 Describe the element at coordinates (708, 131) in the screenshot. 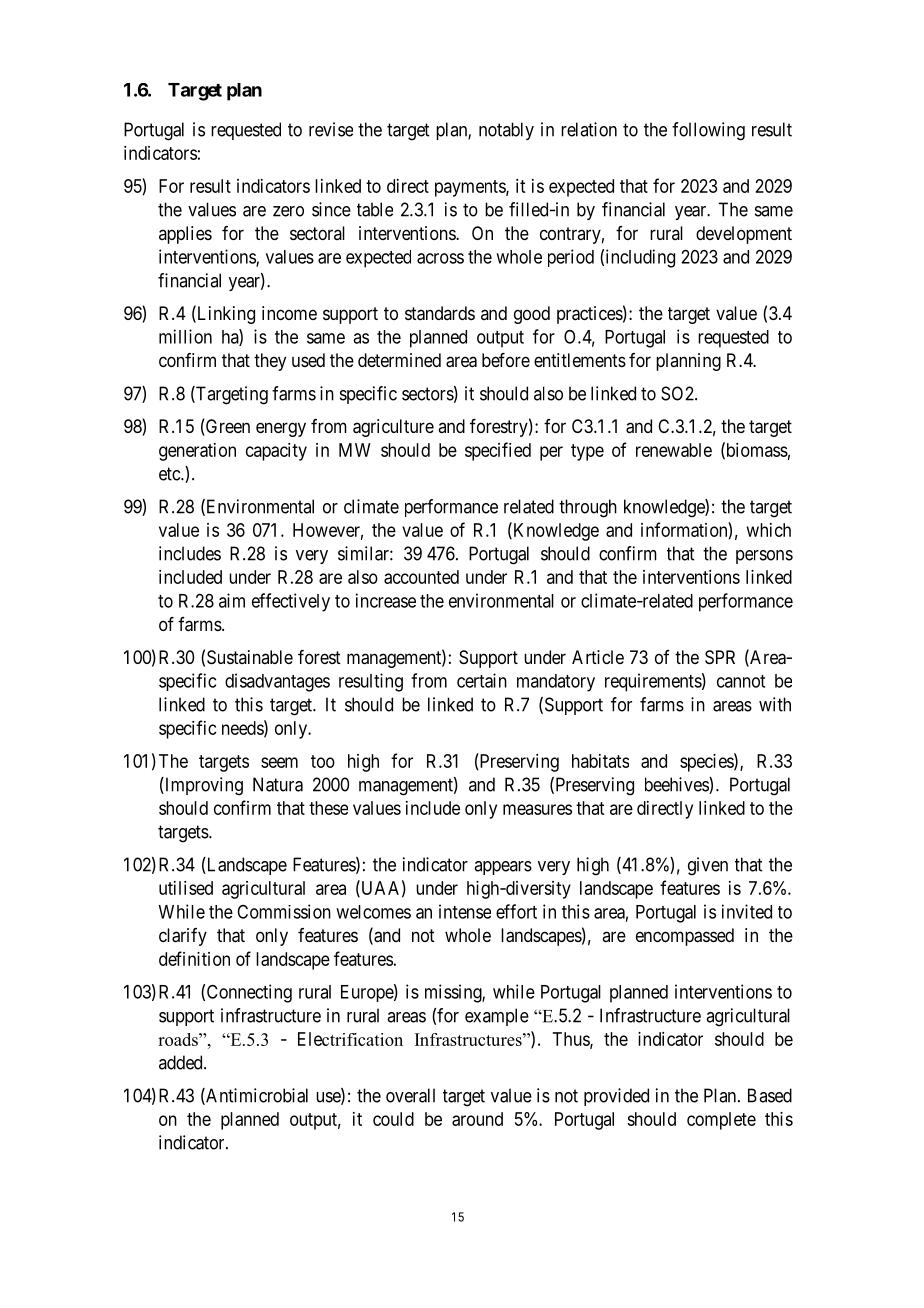

I see `following` at that location.
